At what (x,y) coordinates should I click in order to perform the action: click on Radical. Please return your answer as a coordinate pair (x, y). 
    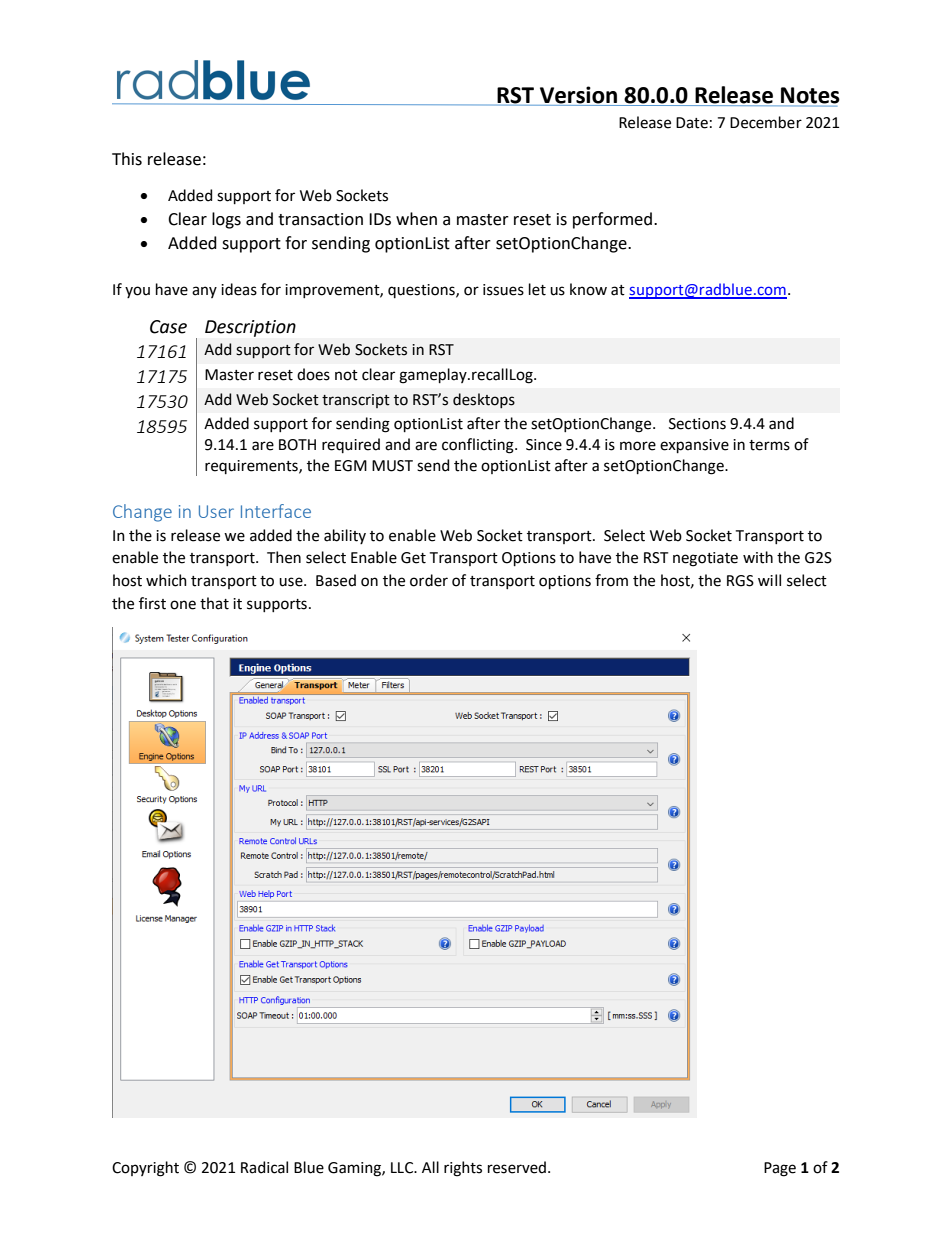
    Looking at the image, I should click on (264, 1167).
